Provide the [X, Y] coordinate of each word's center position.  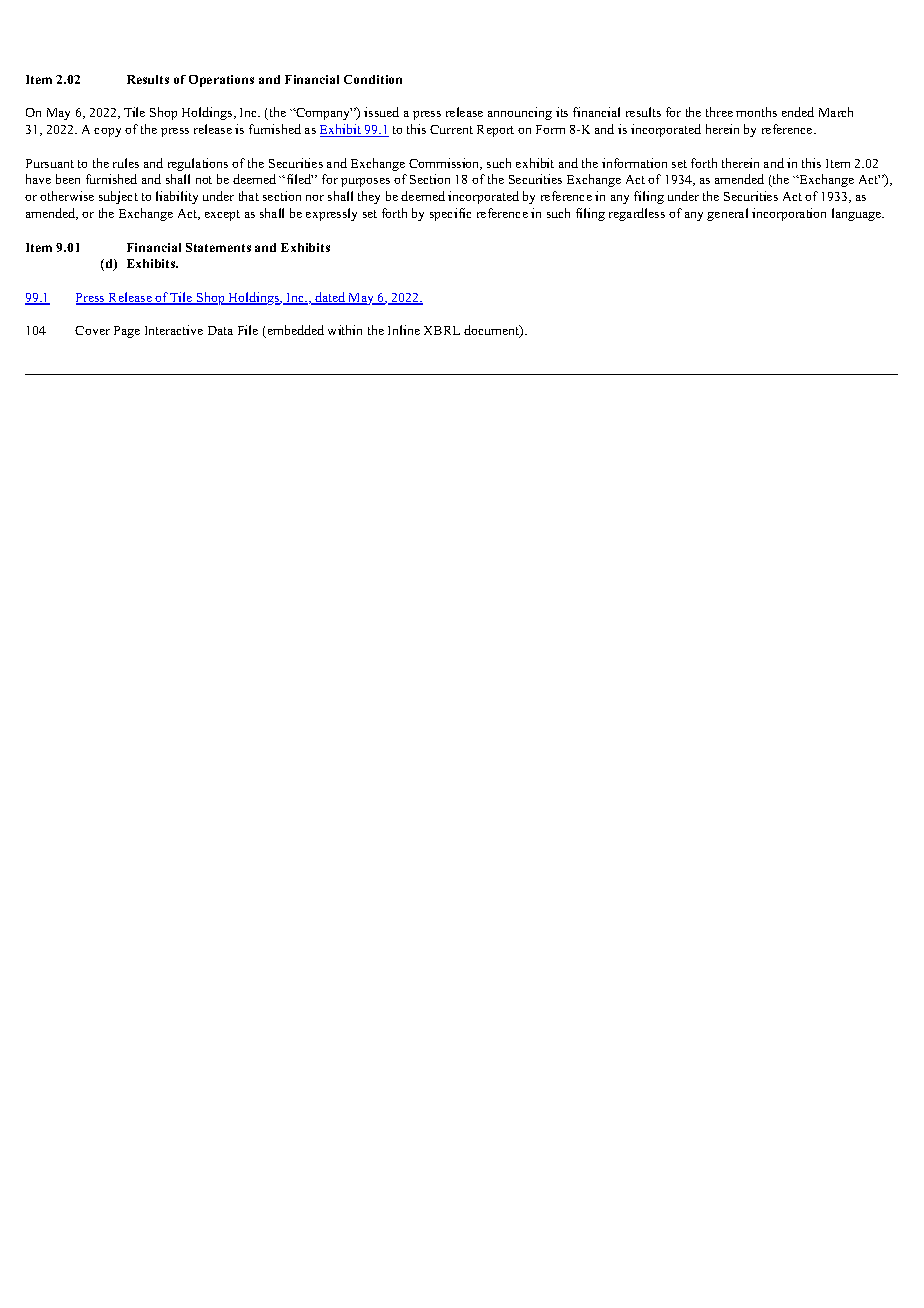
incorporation [789, 214]
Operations [221, 81]
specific [450, 214]
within [345, 330]
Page [127, 332]
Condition [373, 79]
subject [118, 197]
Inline [404, 330]
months [756, 112]
